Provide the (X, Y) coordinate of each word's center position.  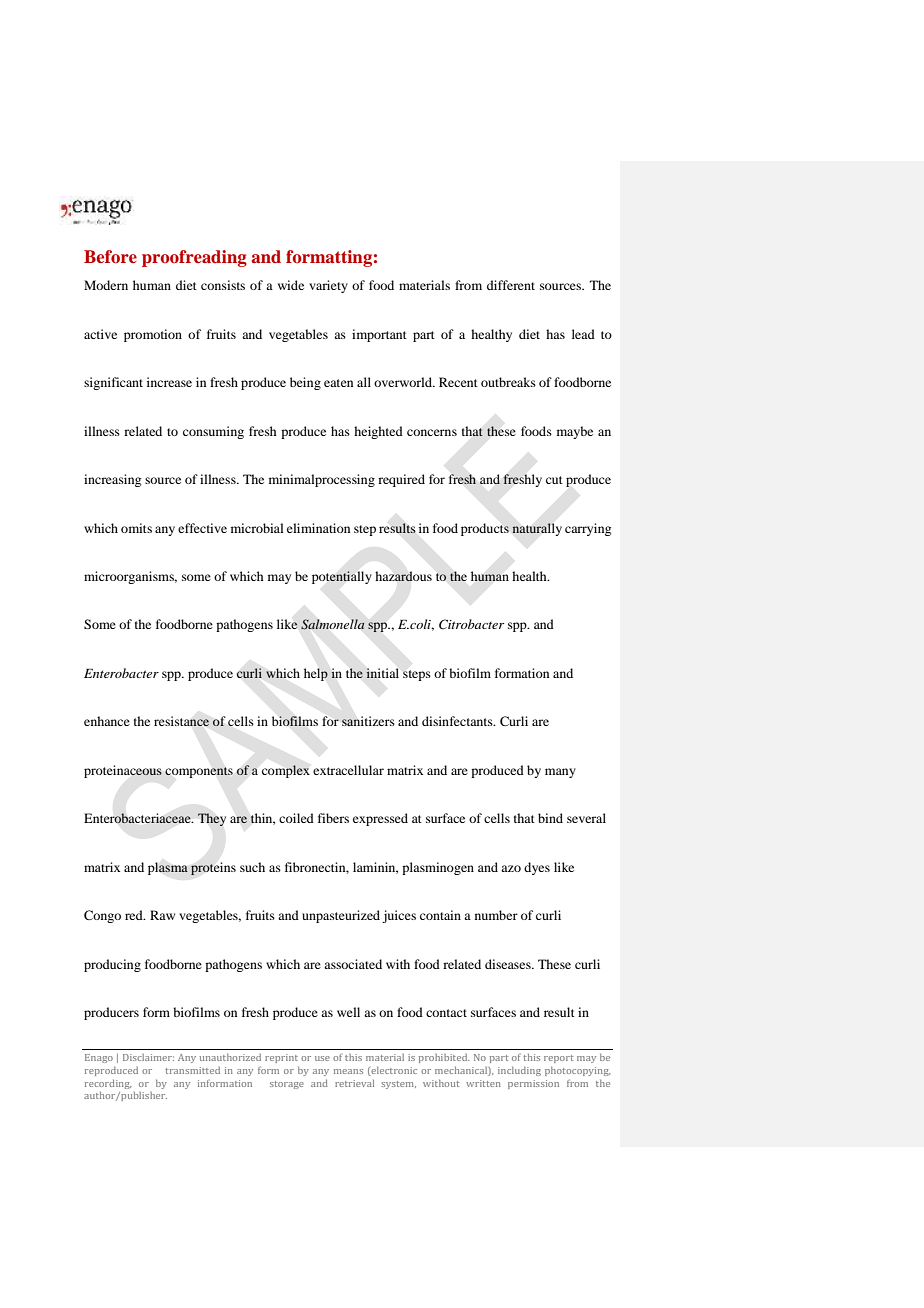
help (316, 674)
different (511, 285)
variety (328, 286)
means (348, 1071)
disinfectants (458, 721)
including (519, 1071)
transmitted (192, 1070)
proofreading (194, 258)
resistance (181, 721)
